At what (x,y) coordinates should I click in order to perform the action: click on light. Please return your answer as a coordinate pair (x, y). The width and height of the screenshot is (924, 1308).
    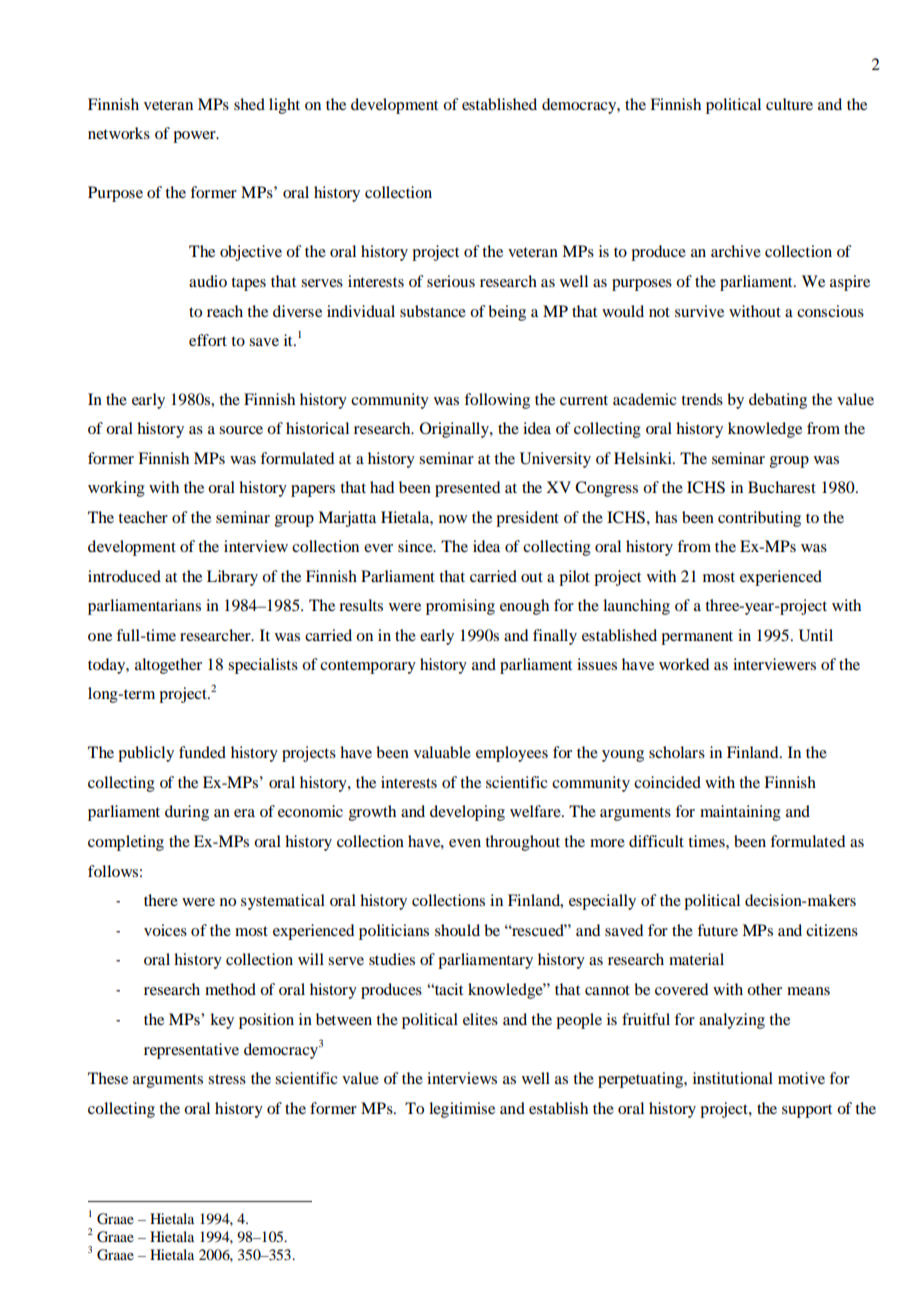
    Looking at the image, I should click on (284, 106).
